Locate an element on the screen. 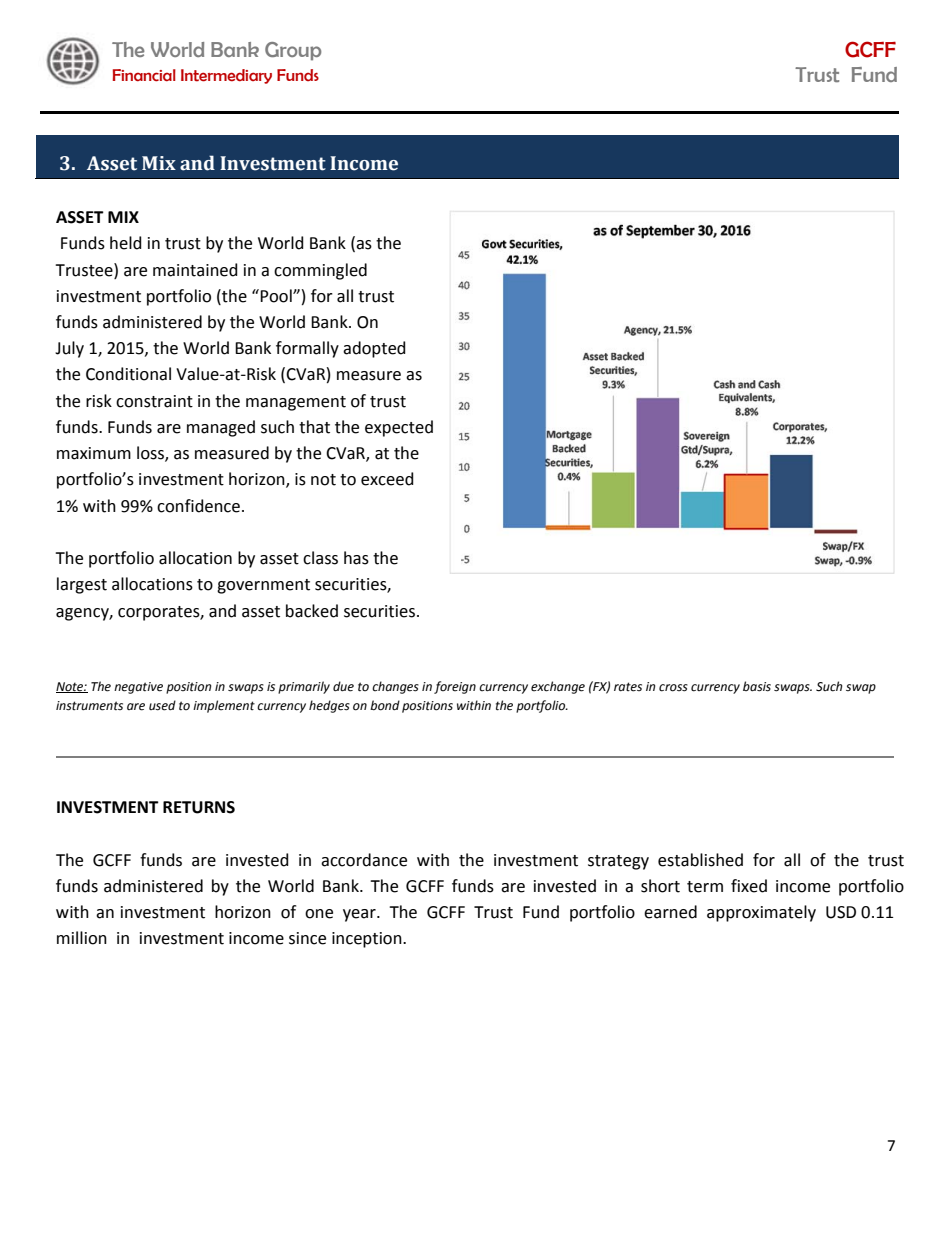 This screenshot has width=952, height=1233. million is located at coordinates (82, 938).
